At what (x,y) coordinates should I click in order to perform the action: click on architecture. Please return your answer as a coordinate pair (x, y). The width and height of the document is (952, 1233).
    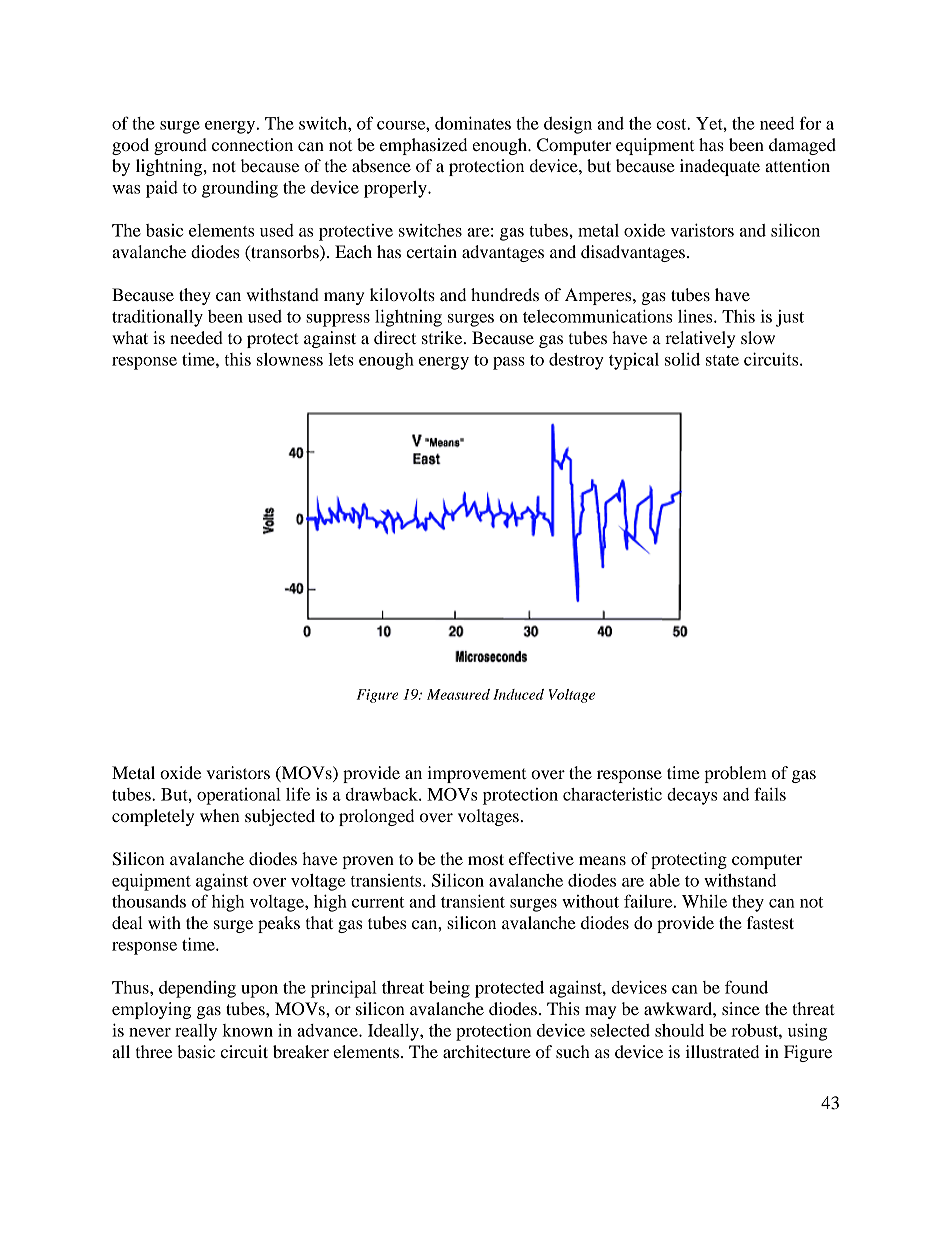
    Looking at the image, I should click on (487, 1051).
